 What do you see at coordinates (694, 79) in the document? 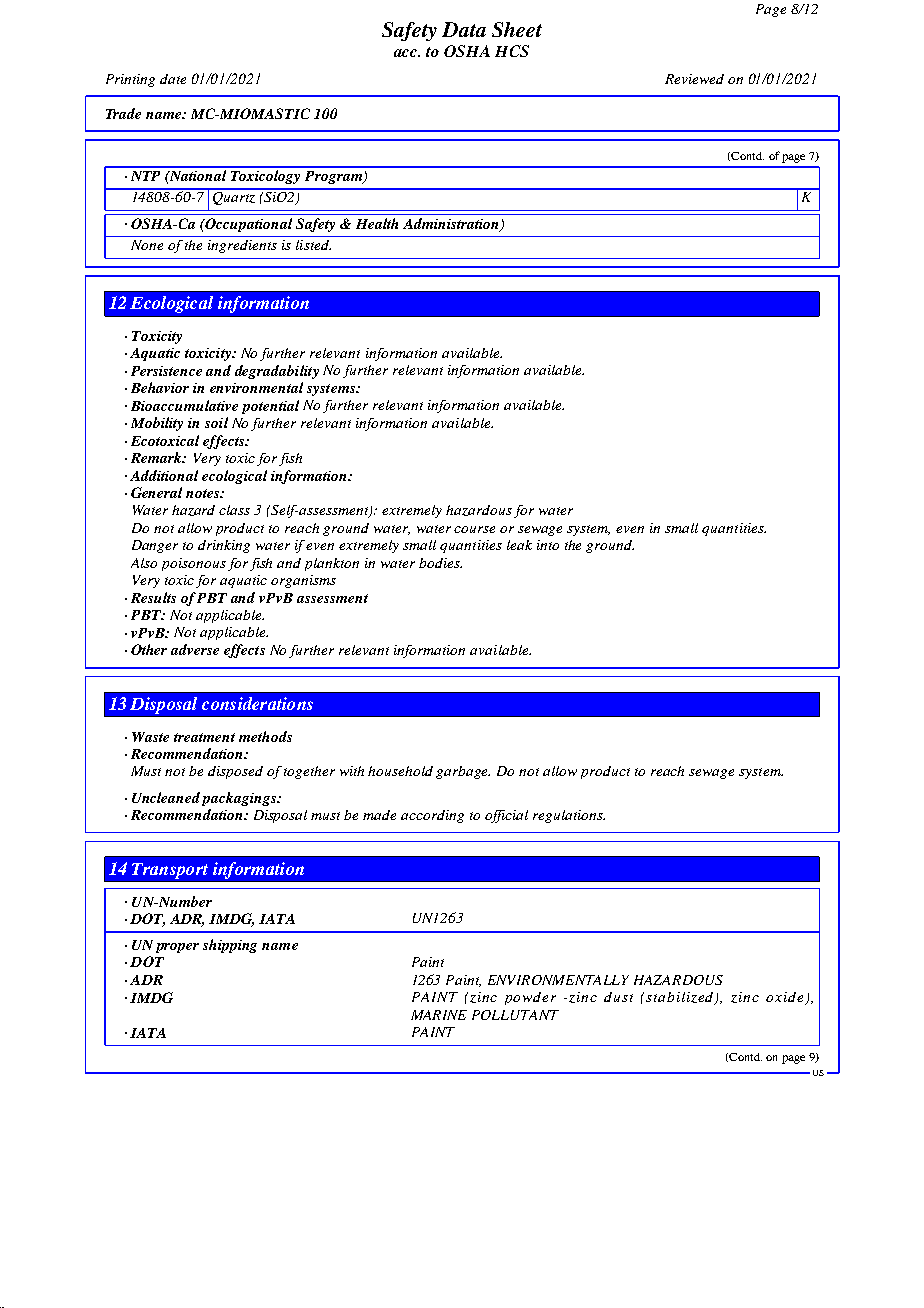
I see `Reviewed` at bounding box center [694, 79].
